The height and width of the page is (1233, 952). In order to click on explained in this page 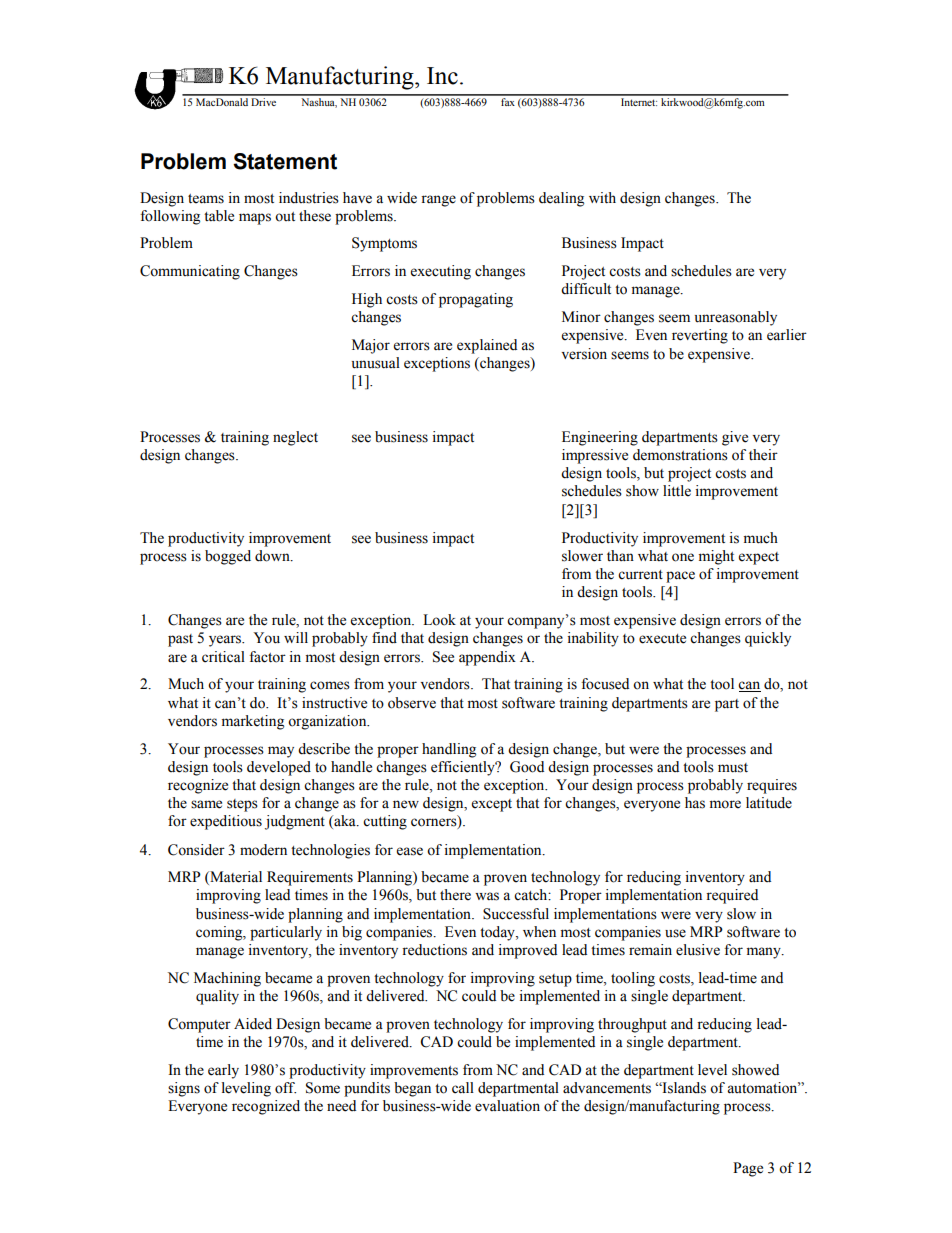, I will do `click(487, 346)`.
